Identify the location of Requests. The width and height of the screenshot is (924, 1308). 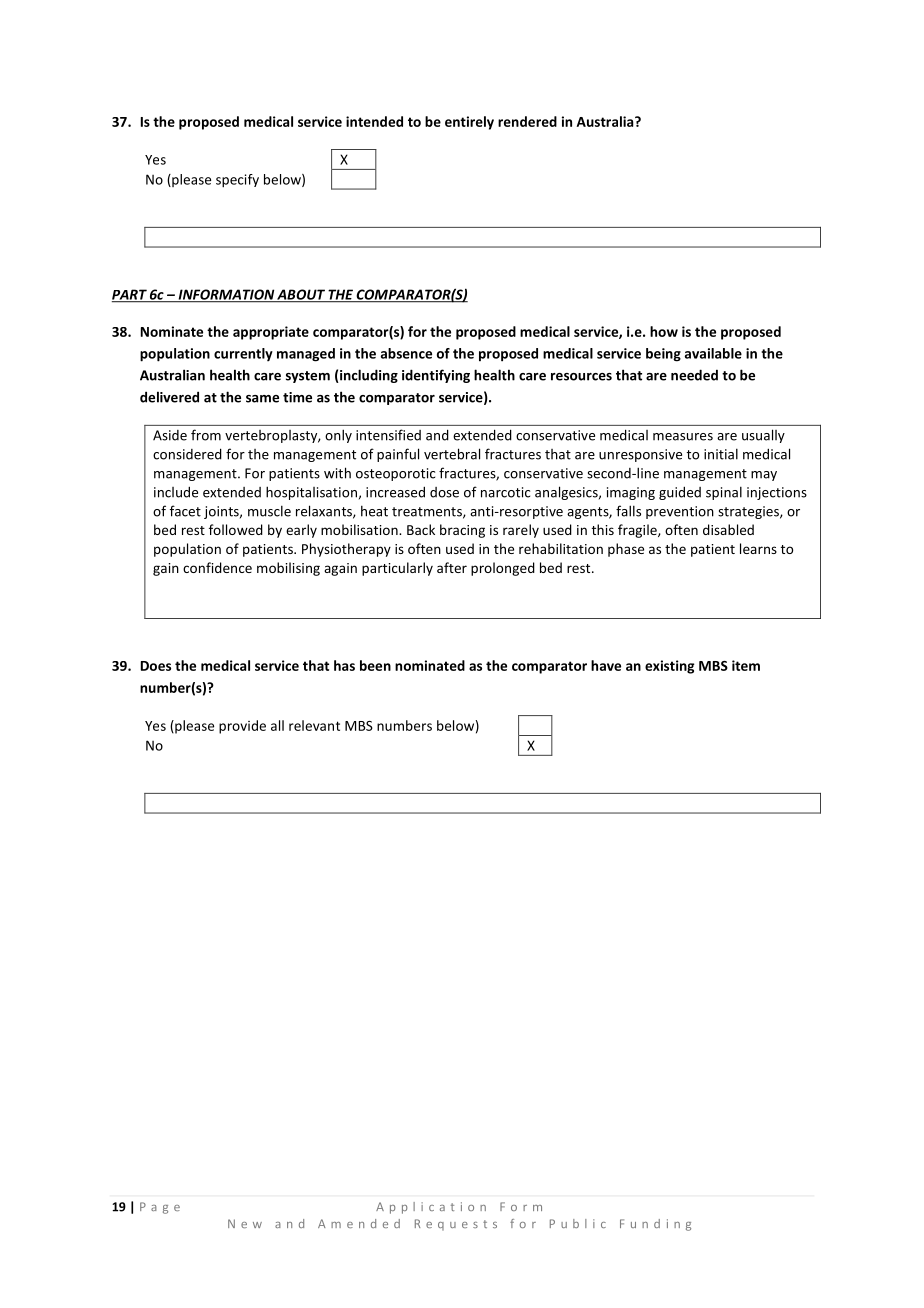
(456, 1225).
